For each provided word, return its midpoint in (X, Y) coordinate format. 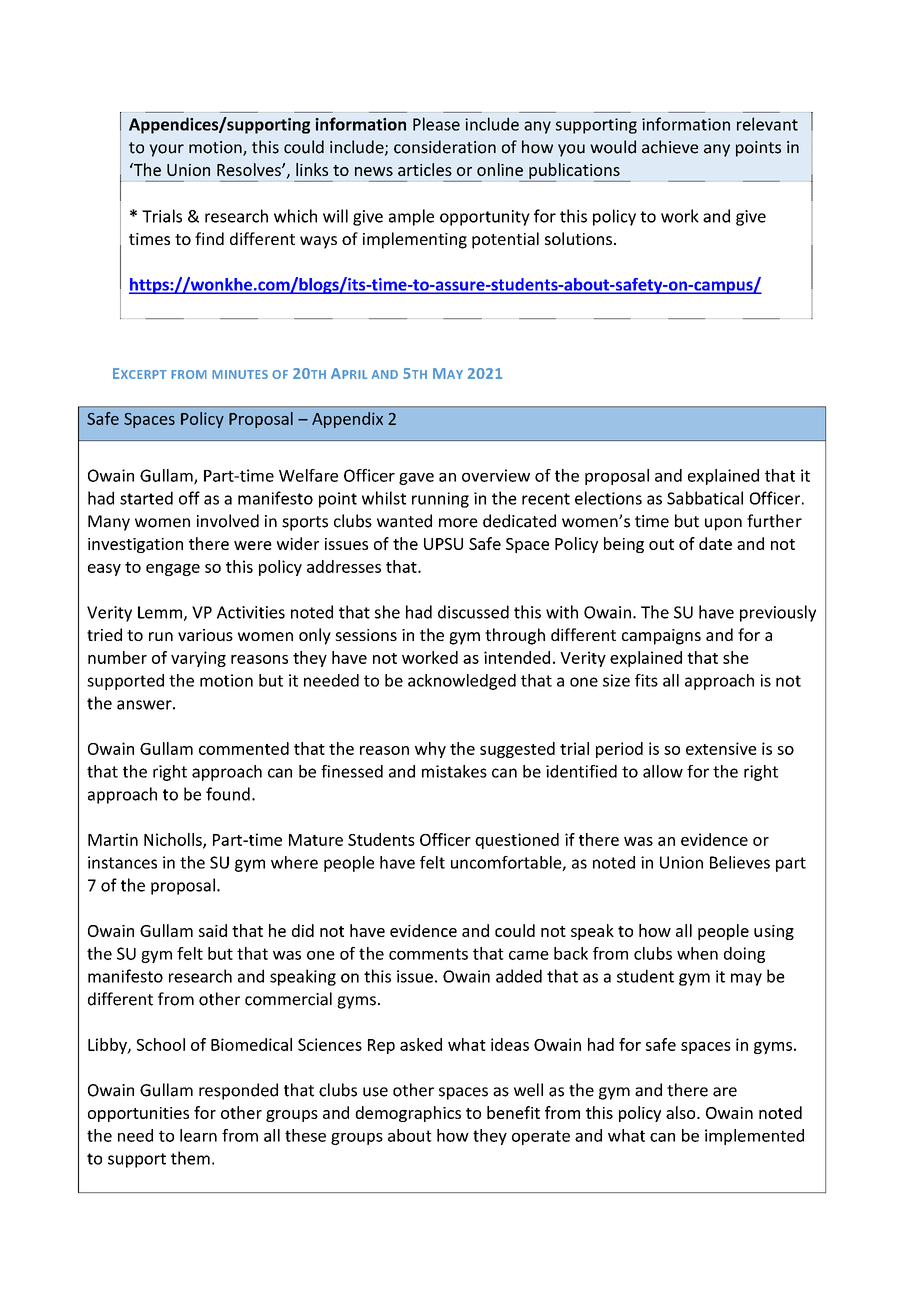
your (166, 150)
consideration (445, 147)
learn (198, 1135)
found (228, 794)
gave (416, 479)
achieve (670, 147)
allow (663, 771)
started (146, 498)
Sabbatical (705, 498)
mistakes (454, 771)
